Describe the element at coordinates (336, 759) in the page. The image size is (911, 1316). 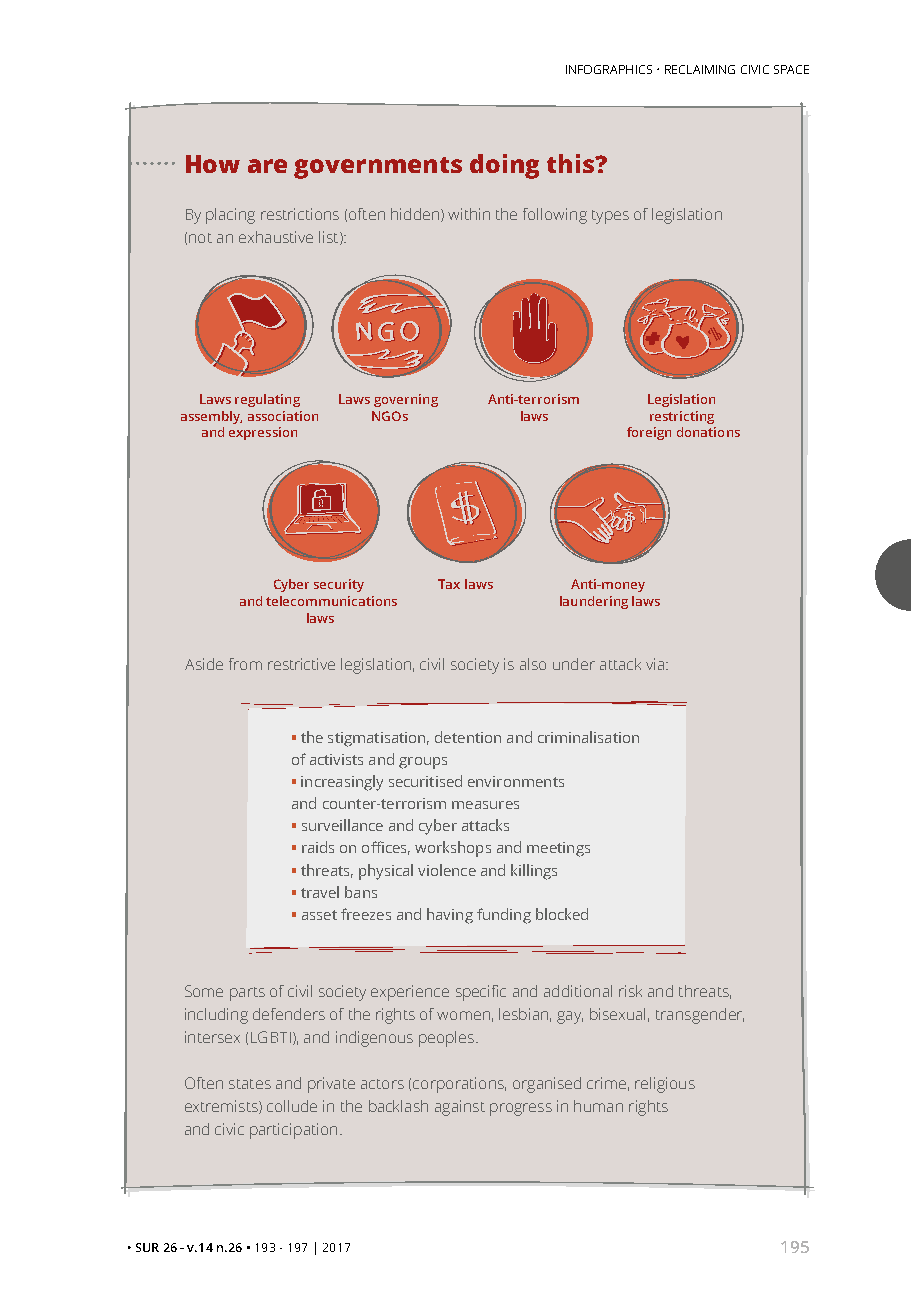
I see `activists` at that location.
